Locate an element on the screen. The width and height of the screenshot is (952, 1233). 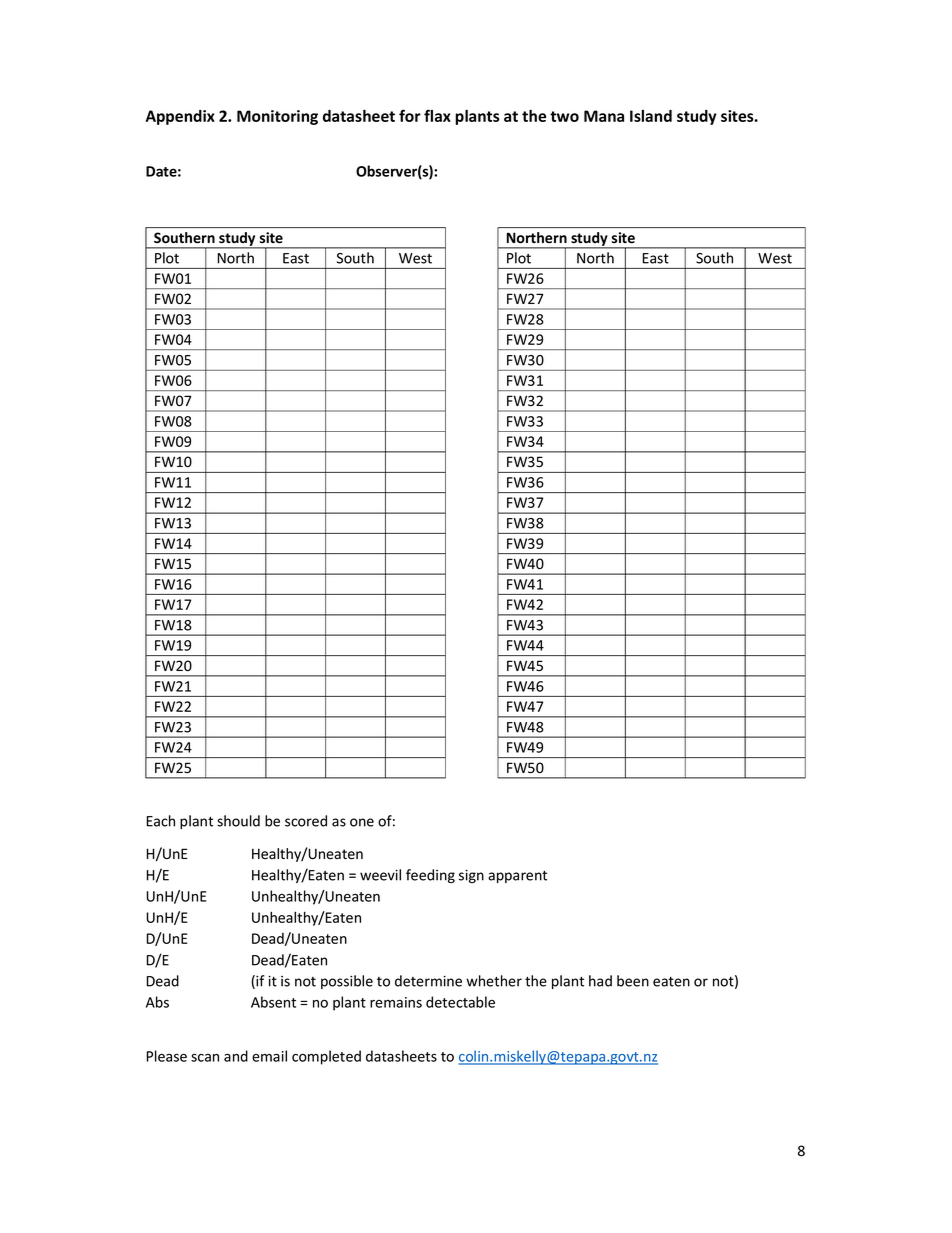
should is located at coordinates (238, 821).
